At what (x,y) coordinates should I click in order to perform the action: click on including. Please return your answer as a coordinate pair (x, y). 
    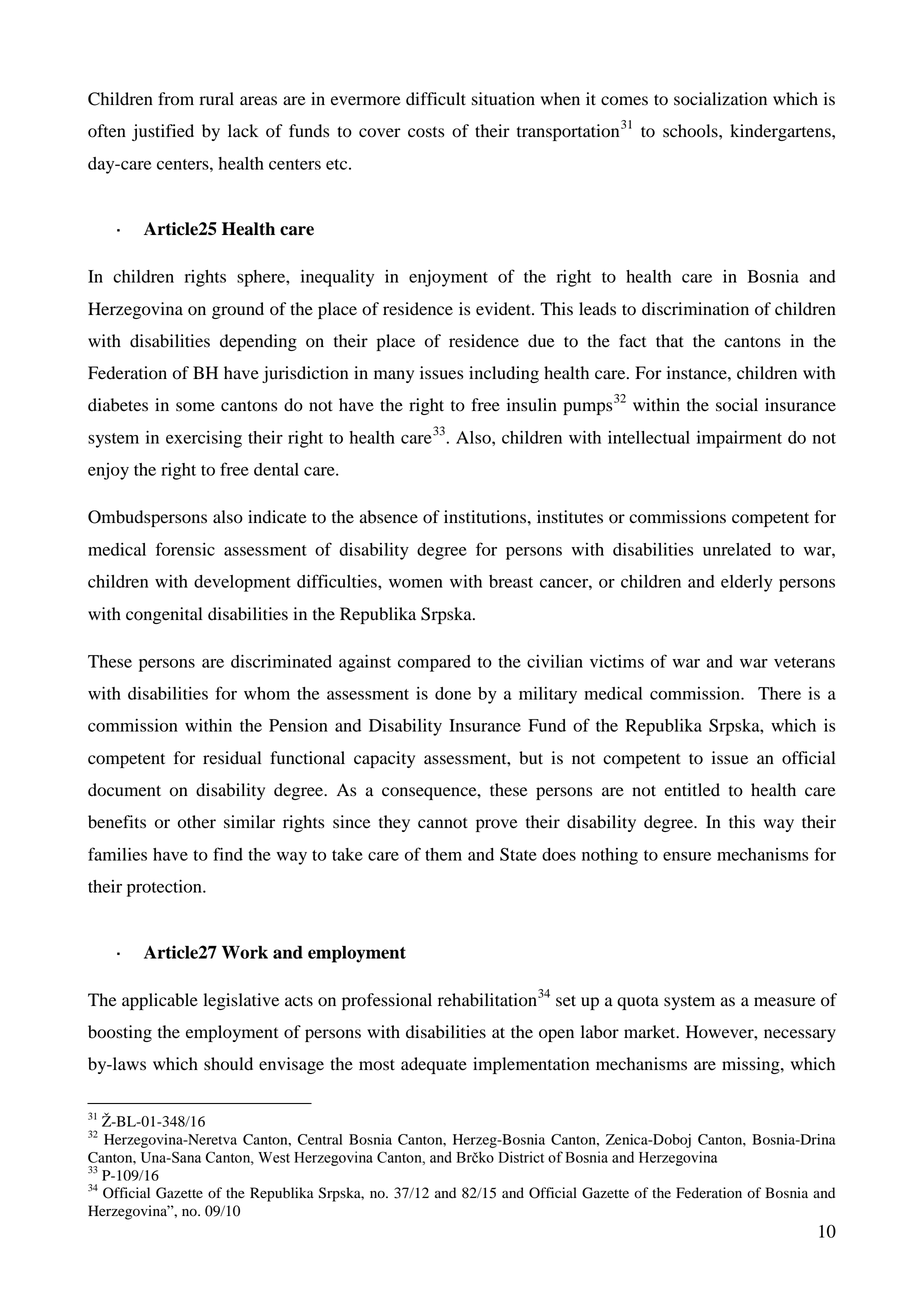
    Looking at the image, I should click on (504, 374).
